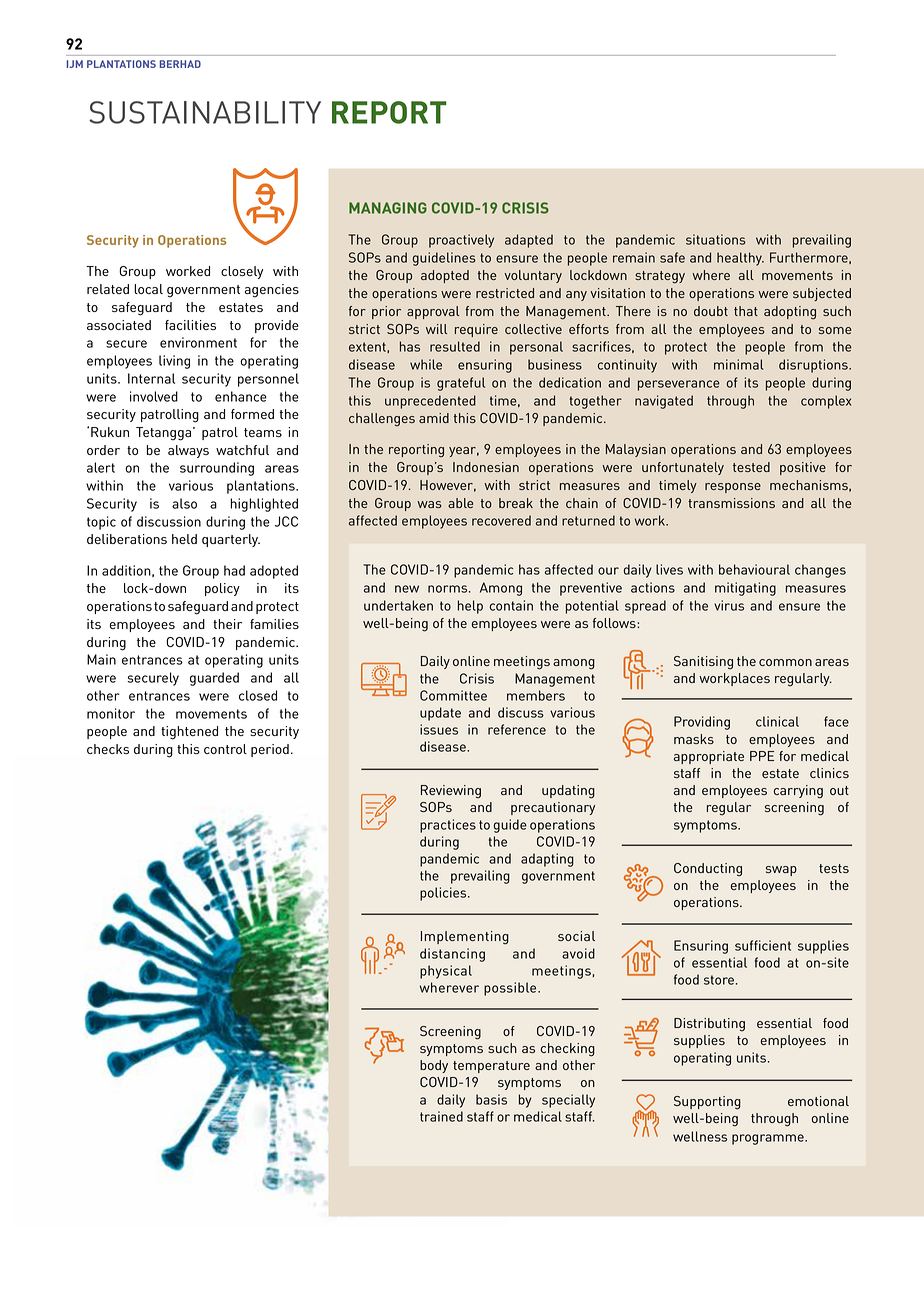 The height and width of the document is (1308, 924). I want to click on body, so click(434, 1066).
